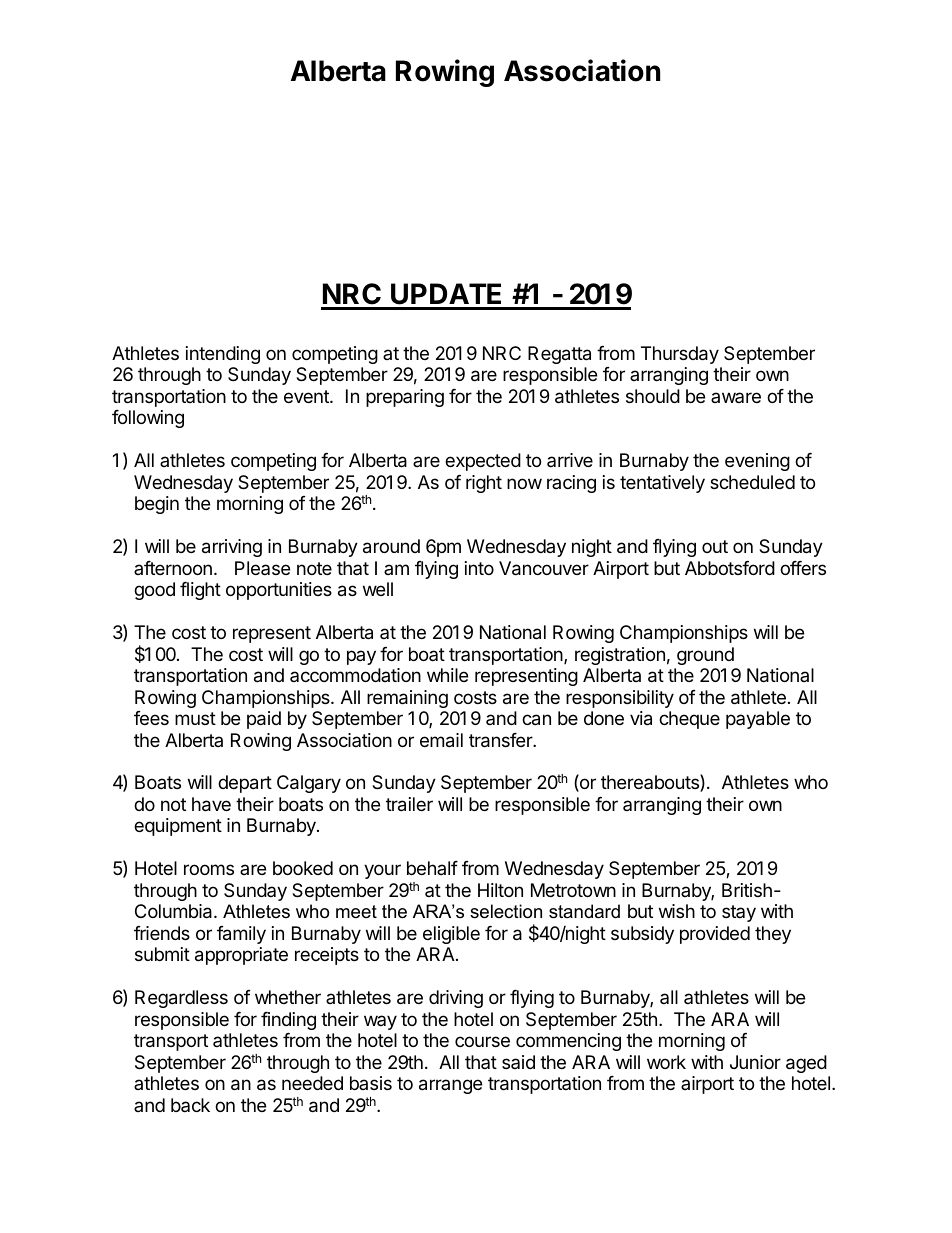 The height and width of the page is (1233, 952). I want to click on stay, so click(739, 913).
